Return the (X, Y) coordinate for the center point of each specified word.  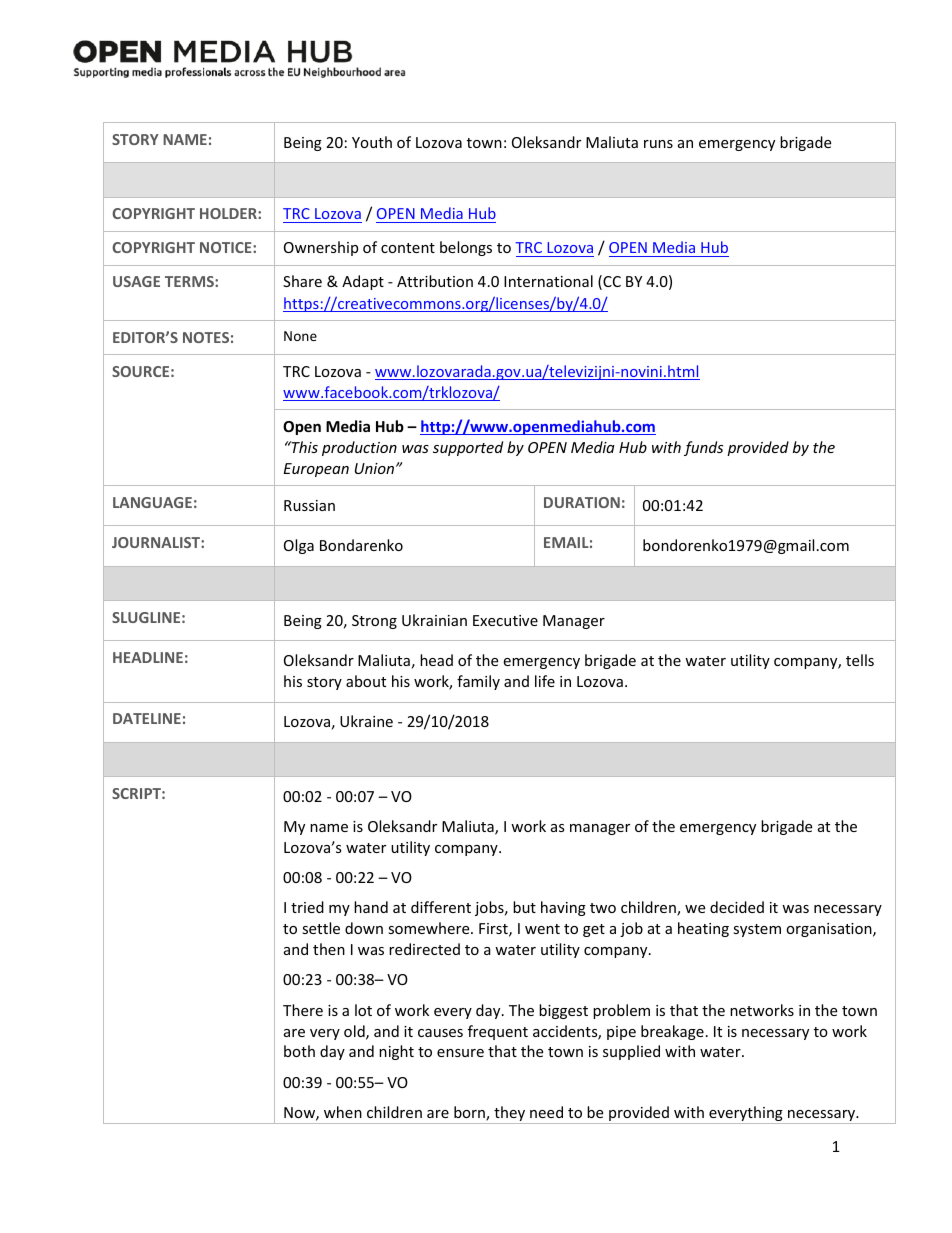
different (441, 907)
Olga (299, 546)
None (300, 336)
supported (468, 448)
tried (307, 907)
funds (703, 448)
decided (737, 907)
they (510, 1115)
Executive (505, 620)
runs (658, 144)
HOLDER (229, 213)
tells (860, 660)
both (299, 1051)
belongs (466, 248)
